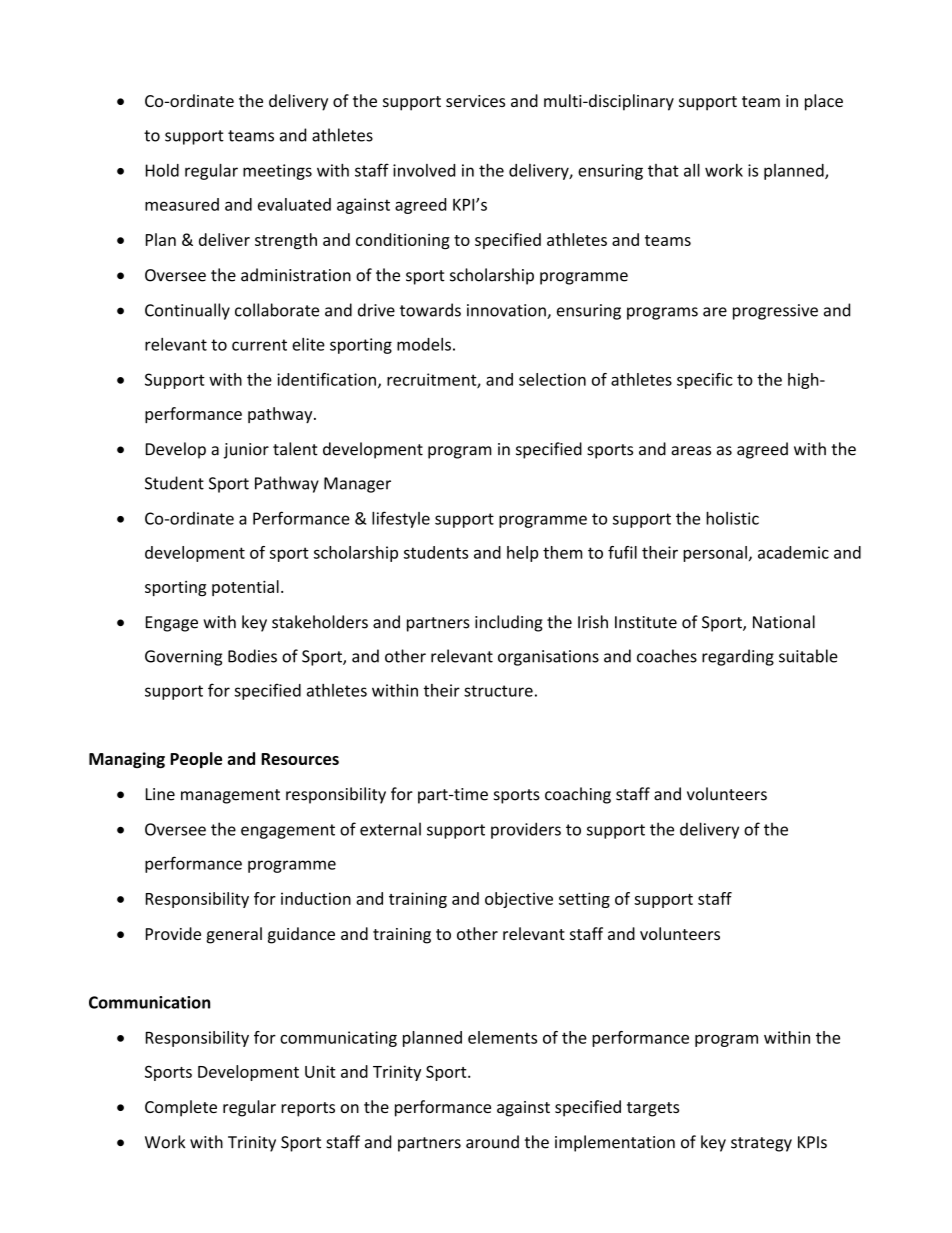 This screenshot has width=952, height=1233. What do you see at coordinates (509, 623) in the screenshot?
I see `including` at bounding box center [509, 623].
